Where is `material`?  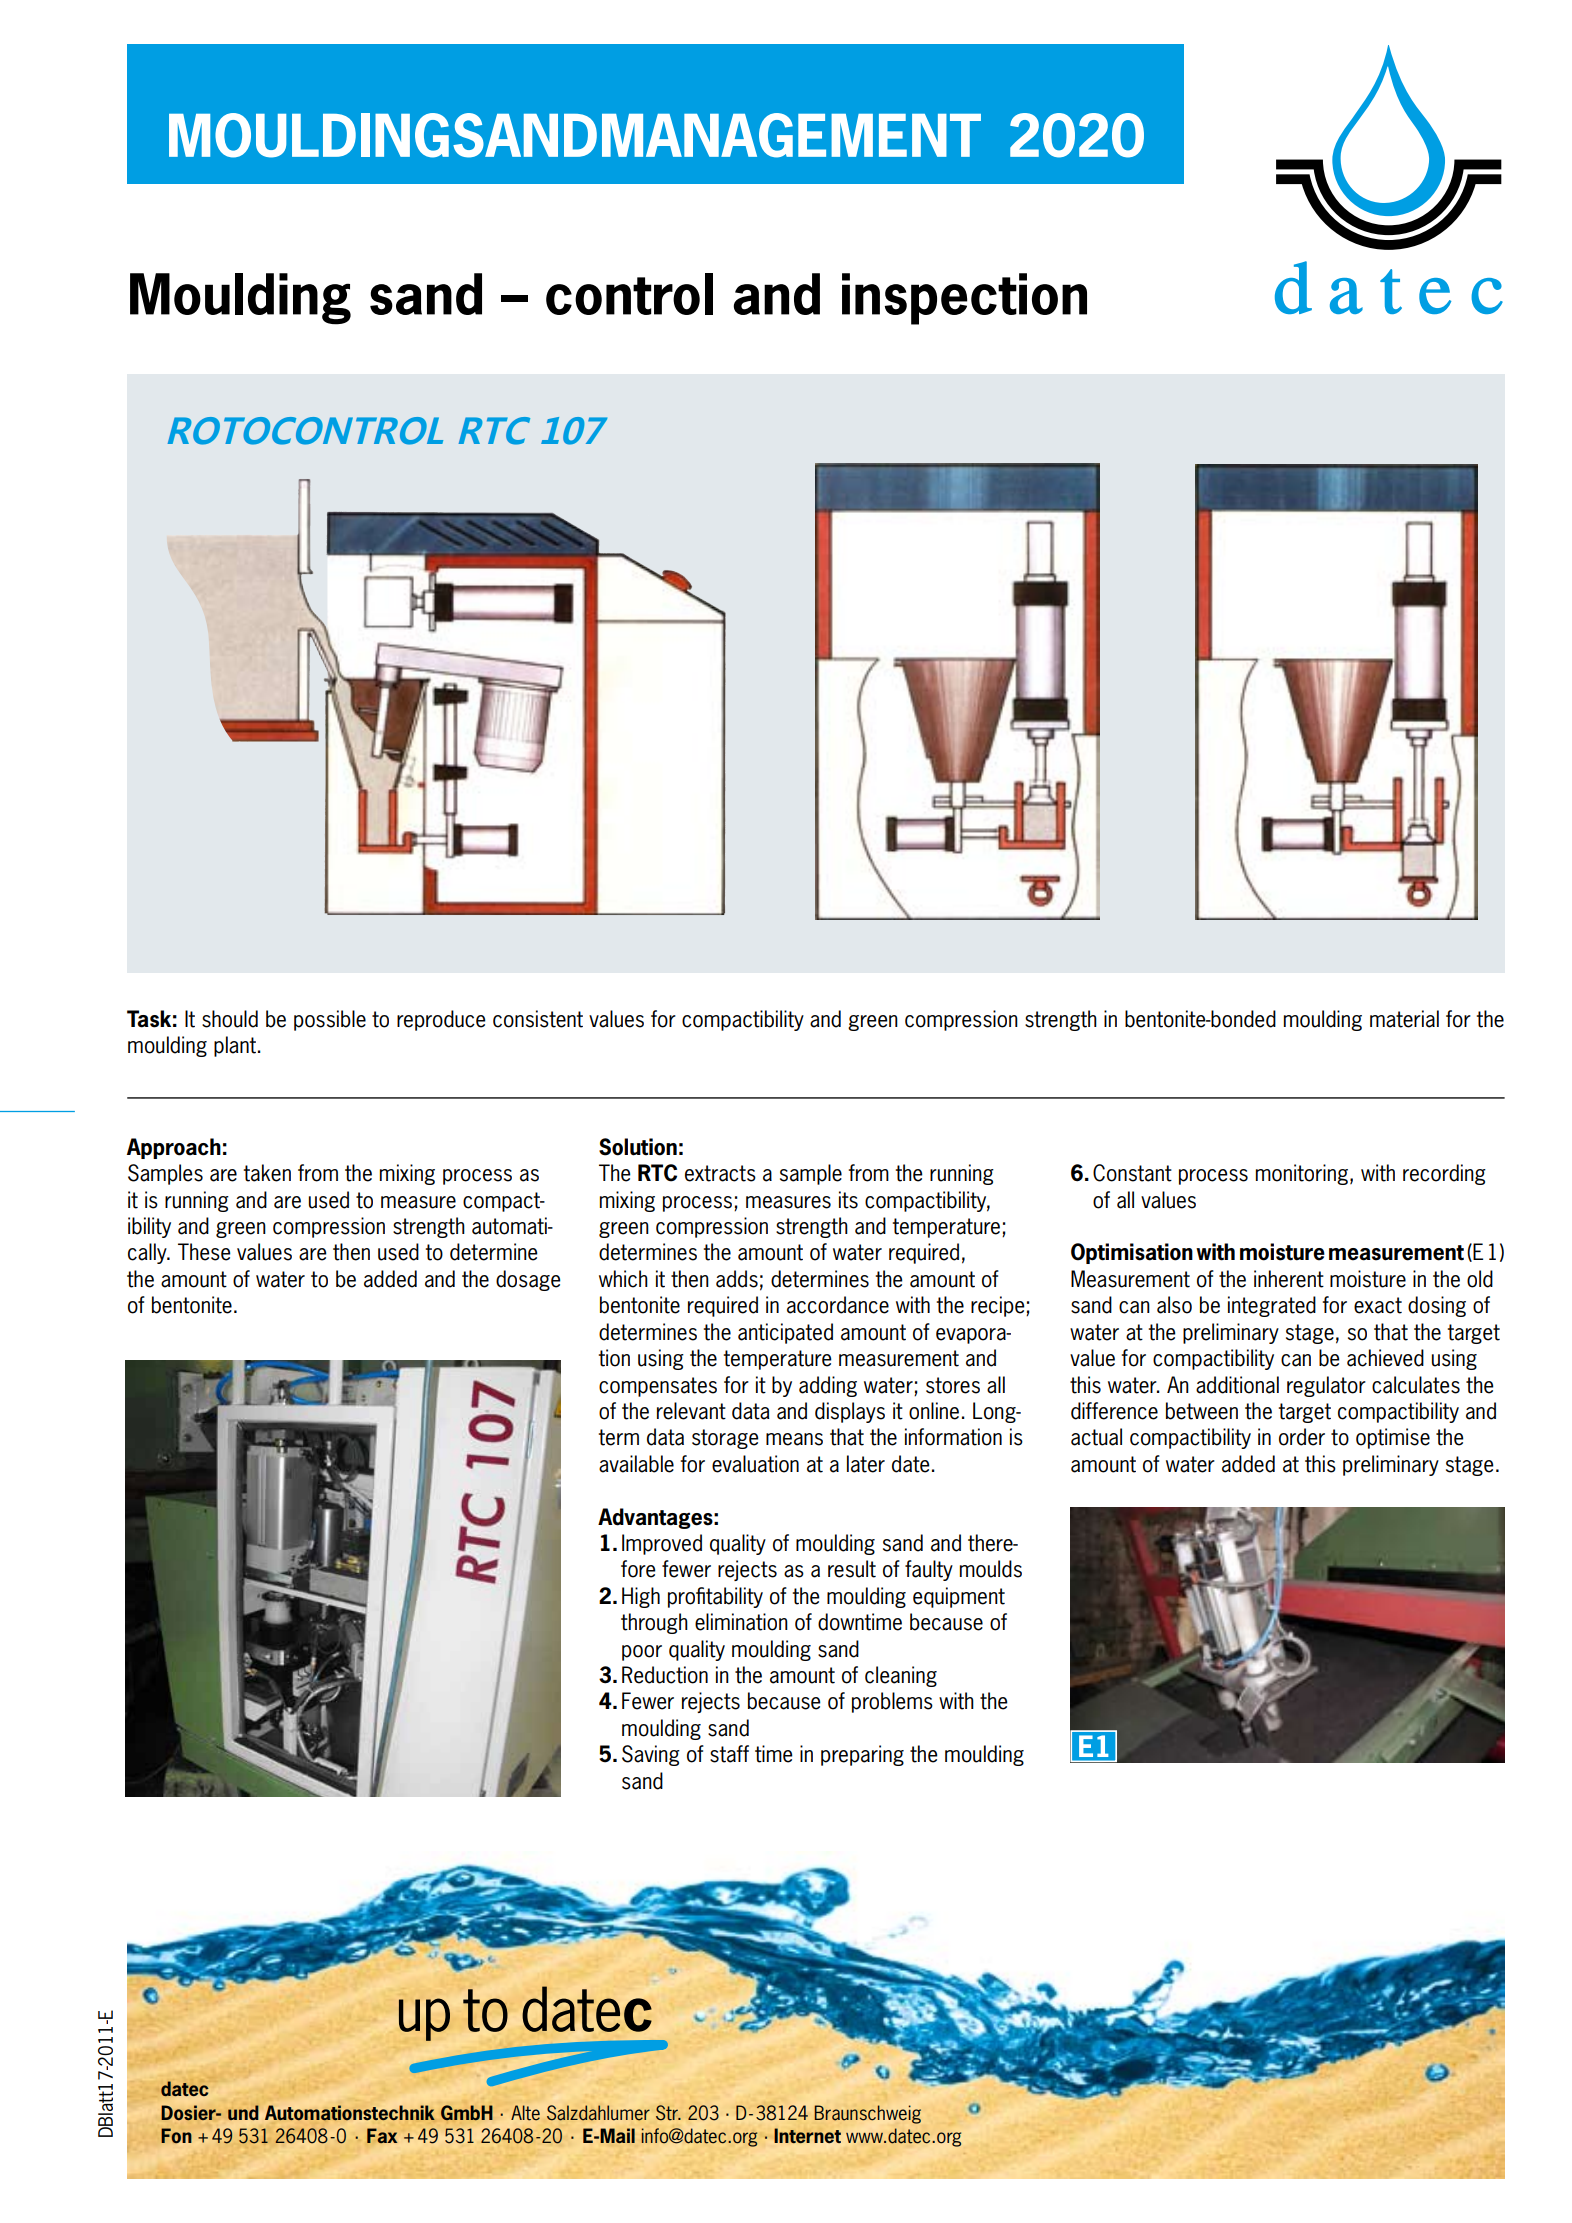 material is located at coordinates (1404, 1019).
